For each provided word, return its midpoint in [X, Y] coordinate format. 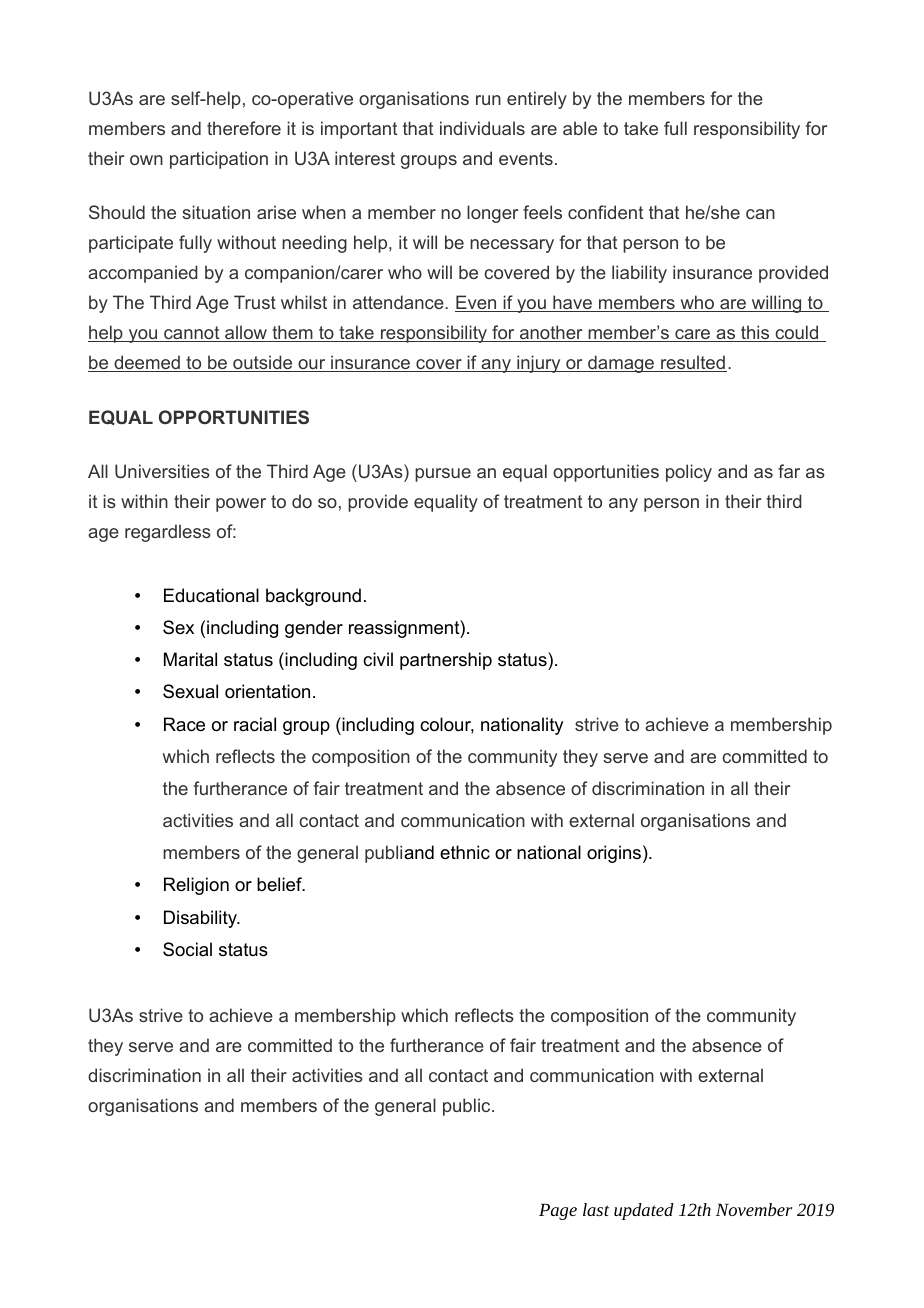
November [754, 1209]
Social [187, 949]
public [468, 1107]
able [580, 128]
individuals [482, 128]
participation [219, 160]
